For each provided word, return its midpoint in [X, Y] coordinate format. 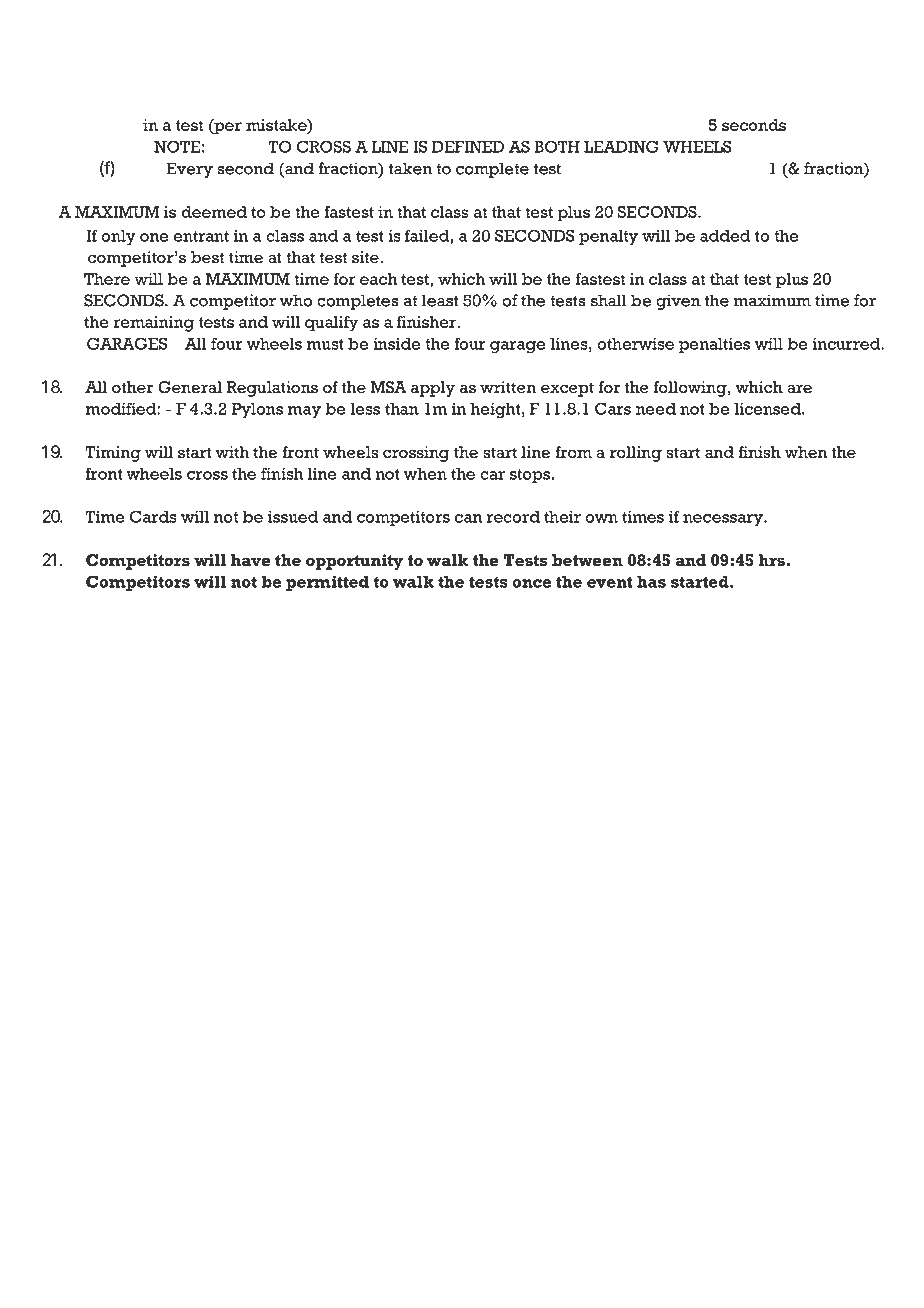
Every [189, 170]
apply [433, 389]
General [190, 387]
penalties [714, 345]
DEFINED [468, 147]
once [532, 583]
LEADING [621, 146]
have [250, 560]
